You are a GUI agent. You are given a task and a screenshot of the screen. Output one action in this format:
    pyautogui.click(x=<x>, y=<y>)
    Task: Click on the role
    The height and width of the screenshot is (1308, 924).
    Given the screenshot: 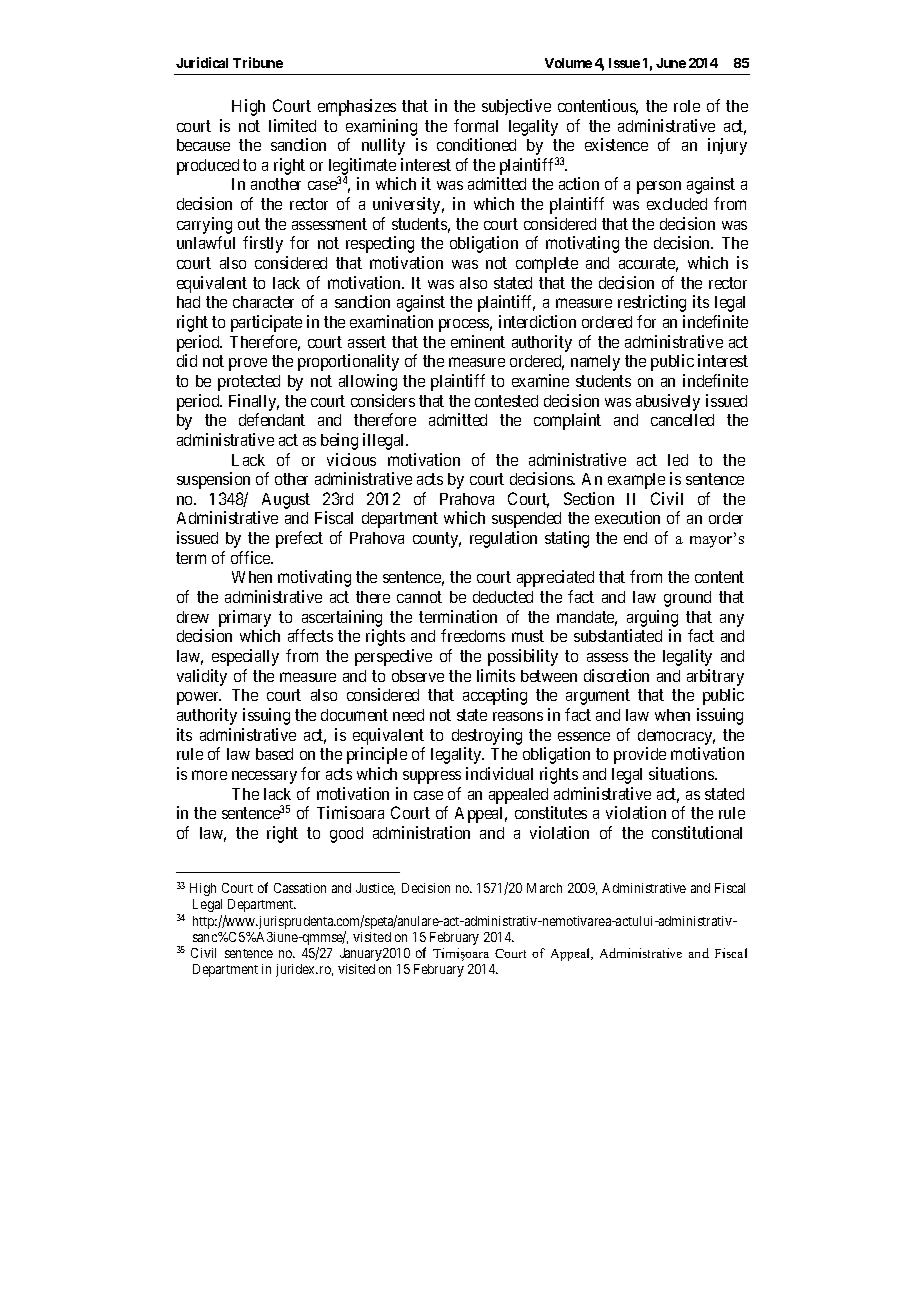 What is the action you would take?
    pyautogui.click(x=687, y=106)
